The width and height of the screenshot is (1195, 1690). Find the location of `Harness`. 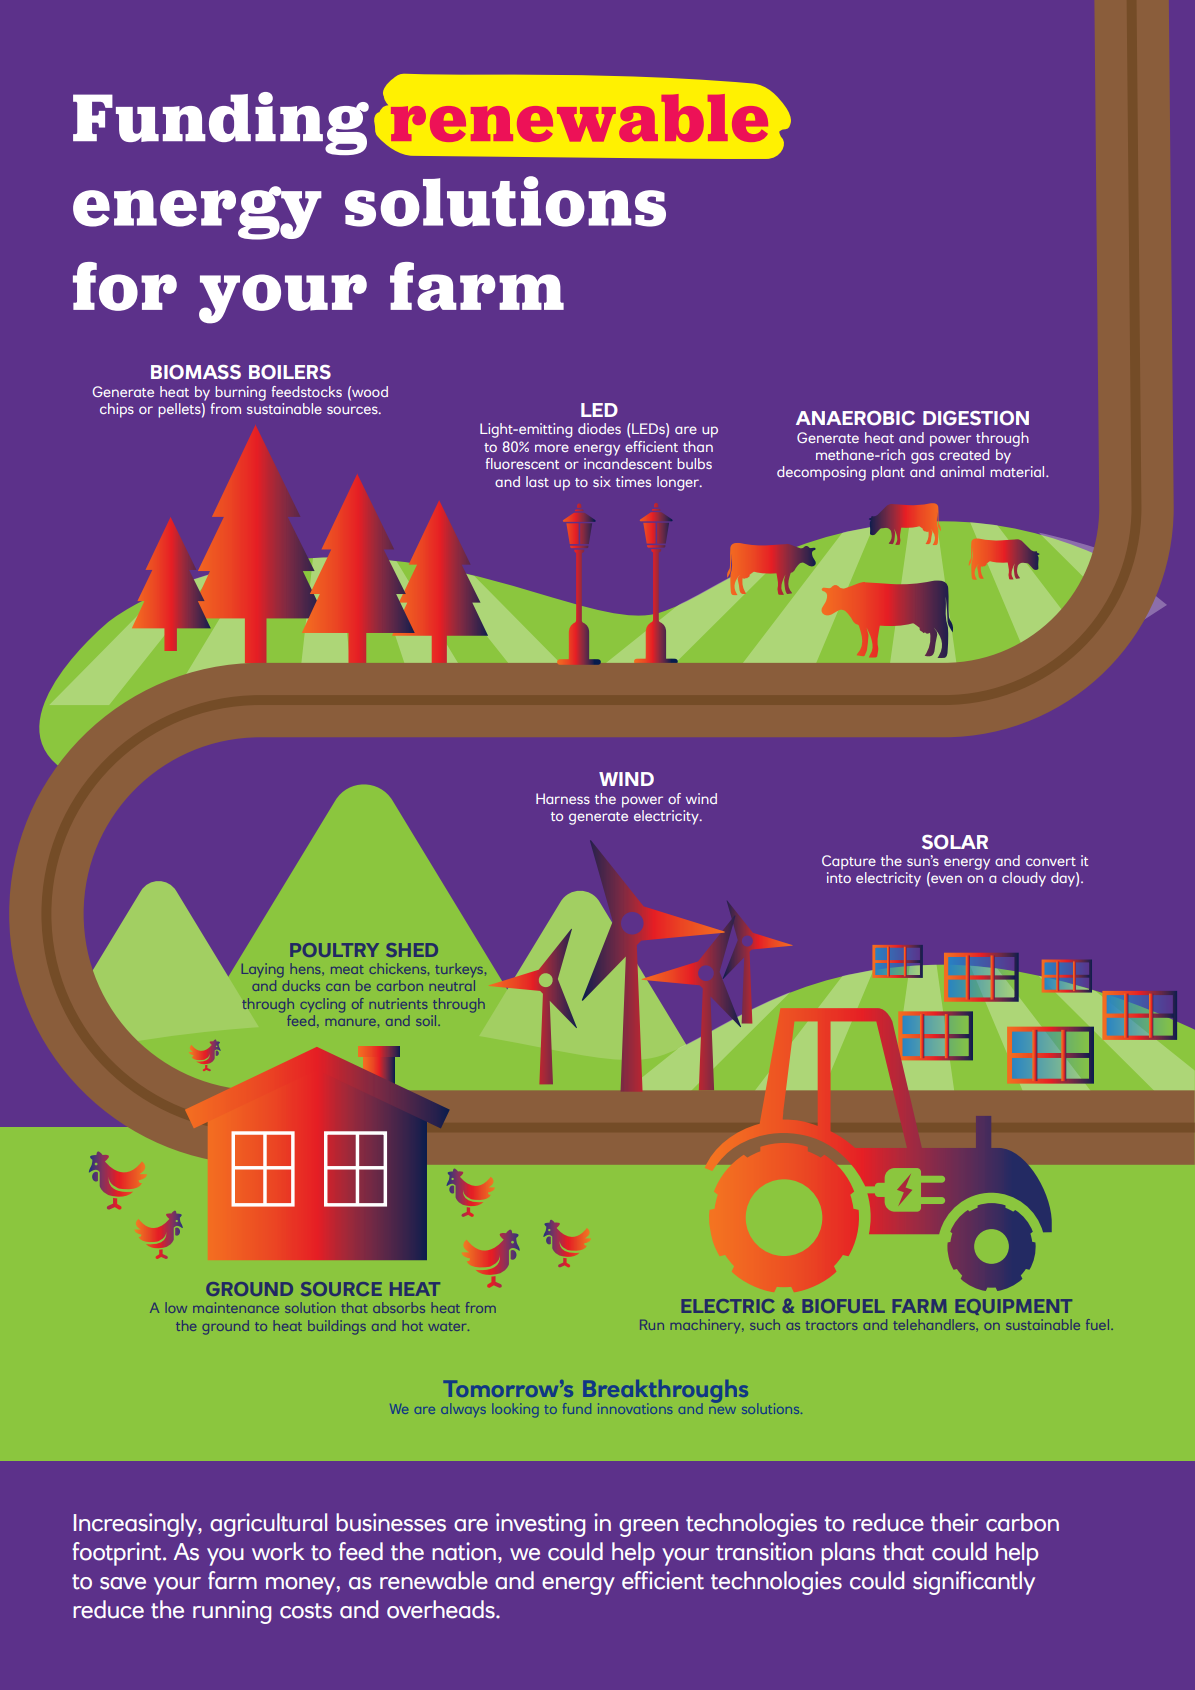

Harness is located at coordinates (563, 798).
